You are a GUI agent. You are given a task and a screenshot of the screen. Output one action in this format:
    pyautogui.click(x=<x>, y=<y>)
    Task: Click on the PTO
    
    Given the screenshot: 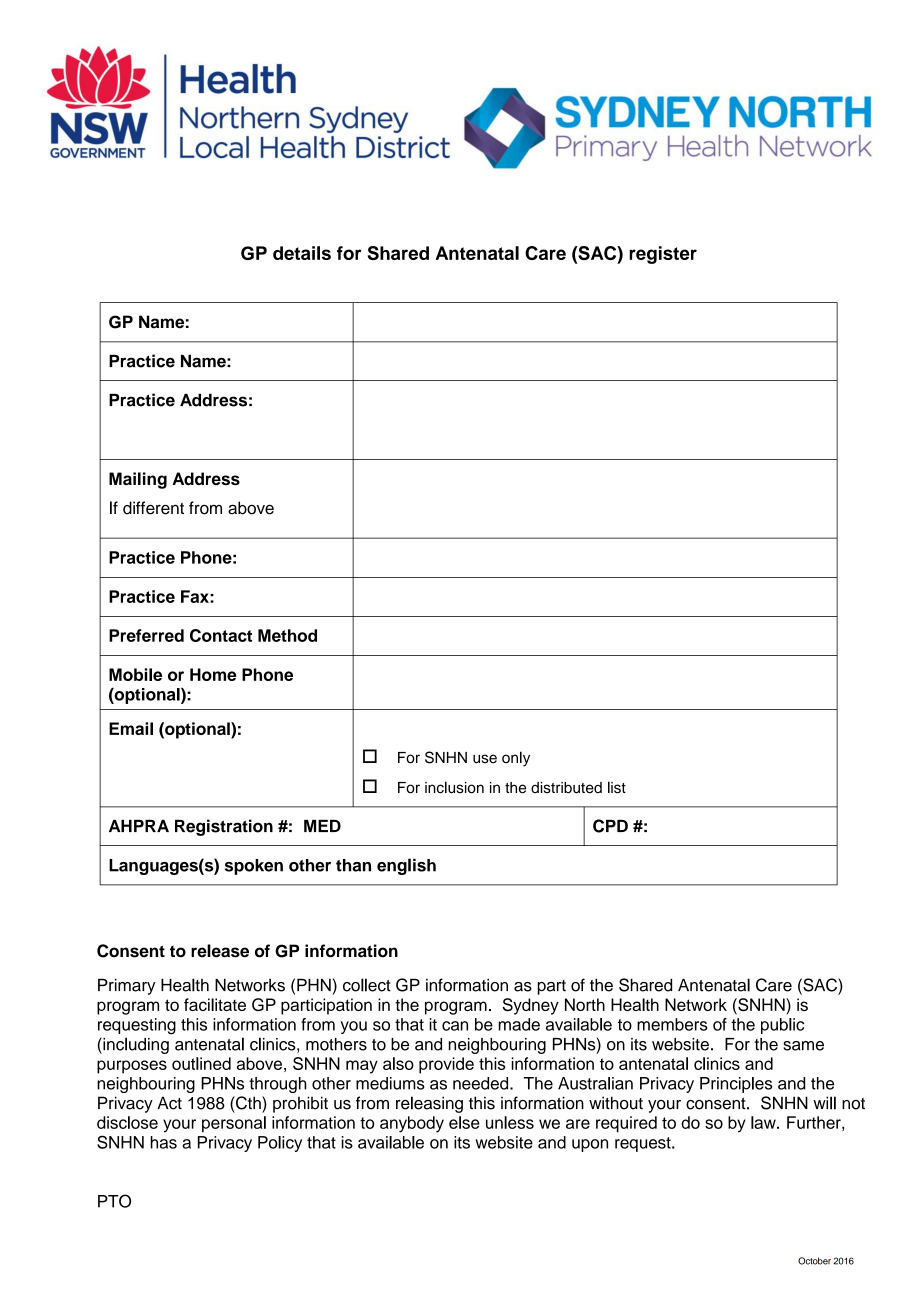 What is the action you would take?
    pyautogui.click(x=114, y=1201)
